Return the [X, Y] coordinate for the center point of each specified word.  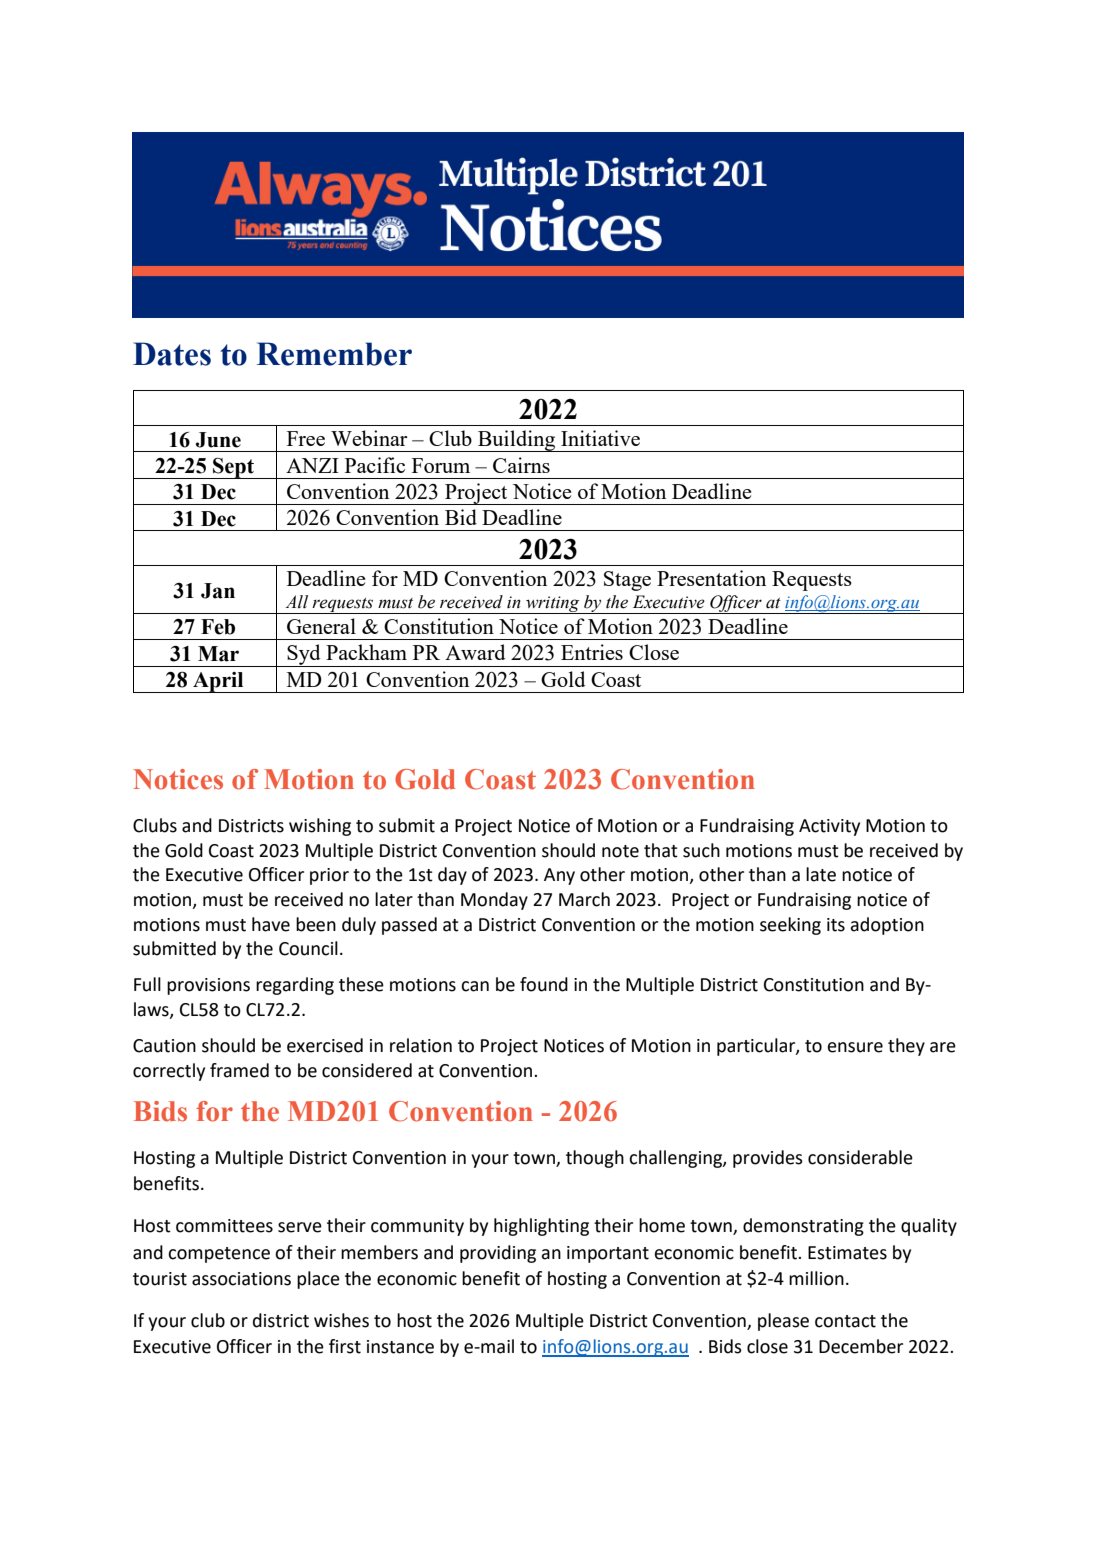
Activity [829, 827]
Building [517, 441]
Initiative [600, 438]
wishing [320, 827]
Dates [172, 354]
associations [241, 1279]
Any [559, 876]
